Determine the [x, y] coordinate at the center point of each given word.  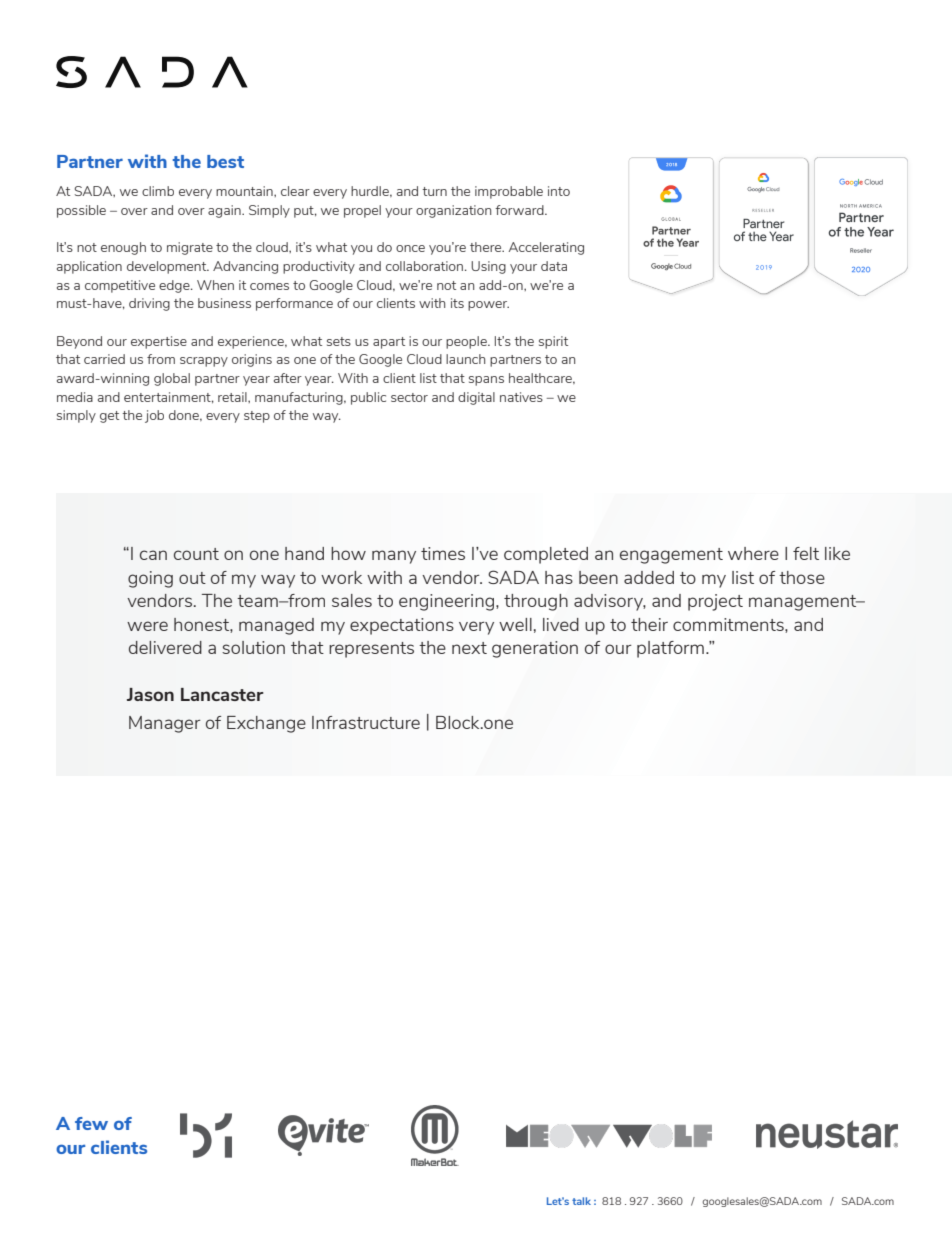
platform [670, 649]
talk [581, 1201]
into [559, 191]
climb [158, 191]
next [469, 648]
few [91, 1123]
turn [434, 191]
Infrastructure [366, 722]
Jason [150, 694]
